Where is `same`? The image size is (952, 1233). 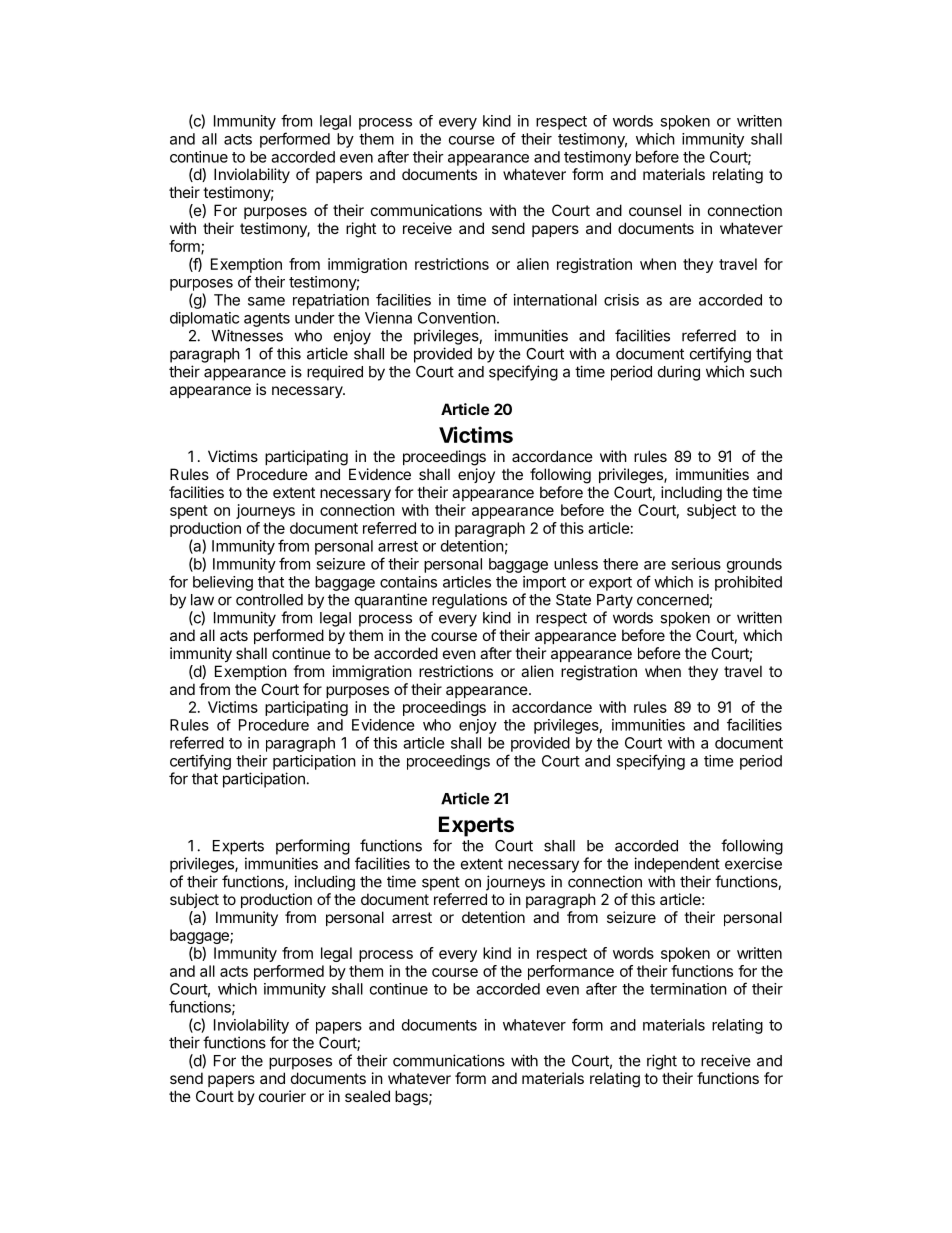
same is located at coordinates (266, 301).
